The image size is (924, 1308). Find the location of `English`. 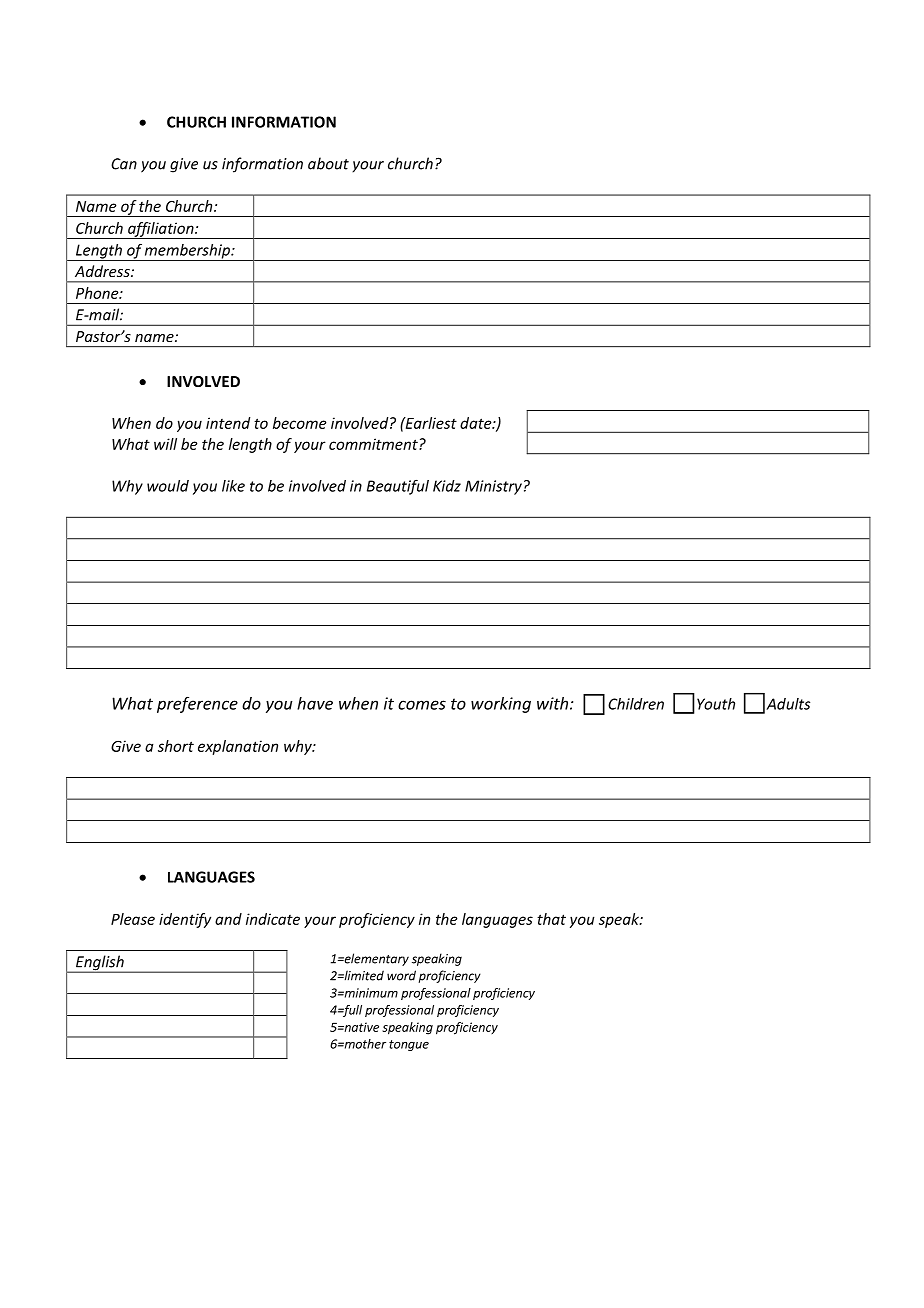

English is located at coordinates (100, 964).
